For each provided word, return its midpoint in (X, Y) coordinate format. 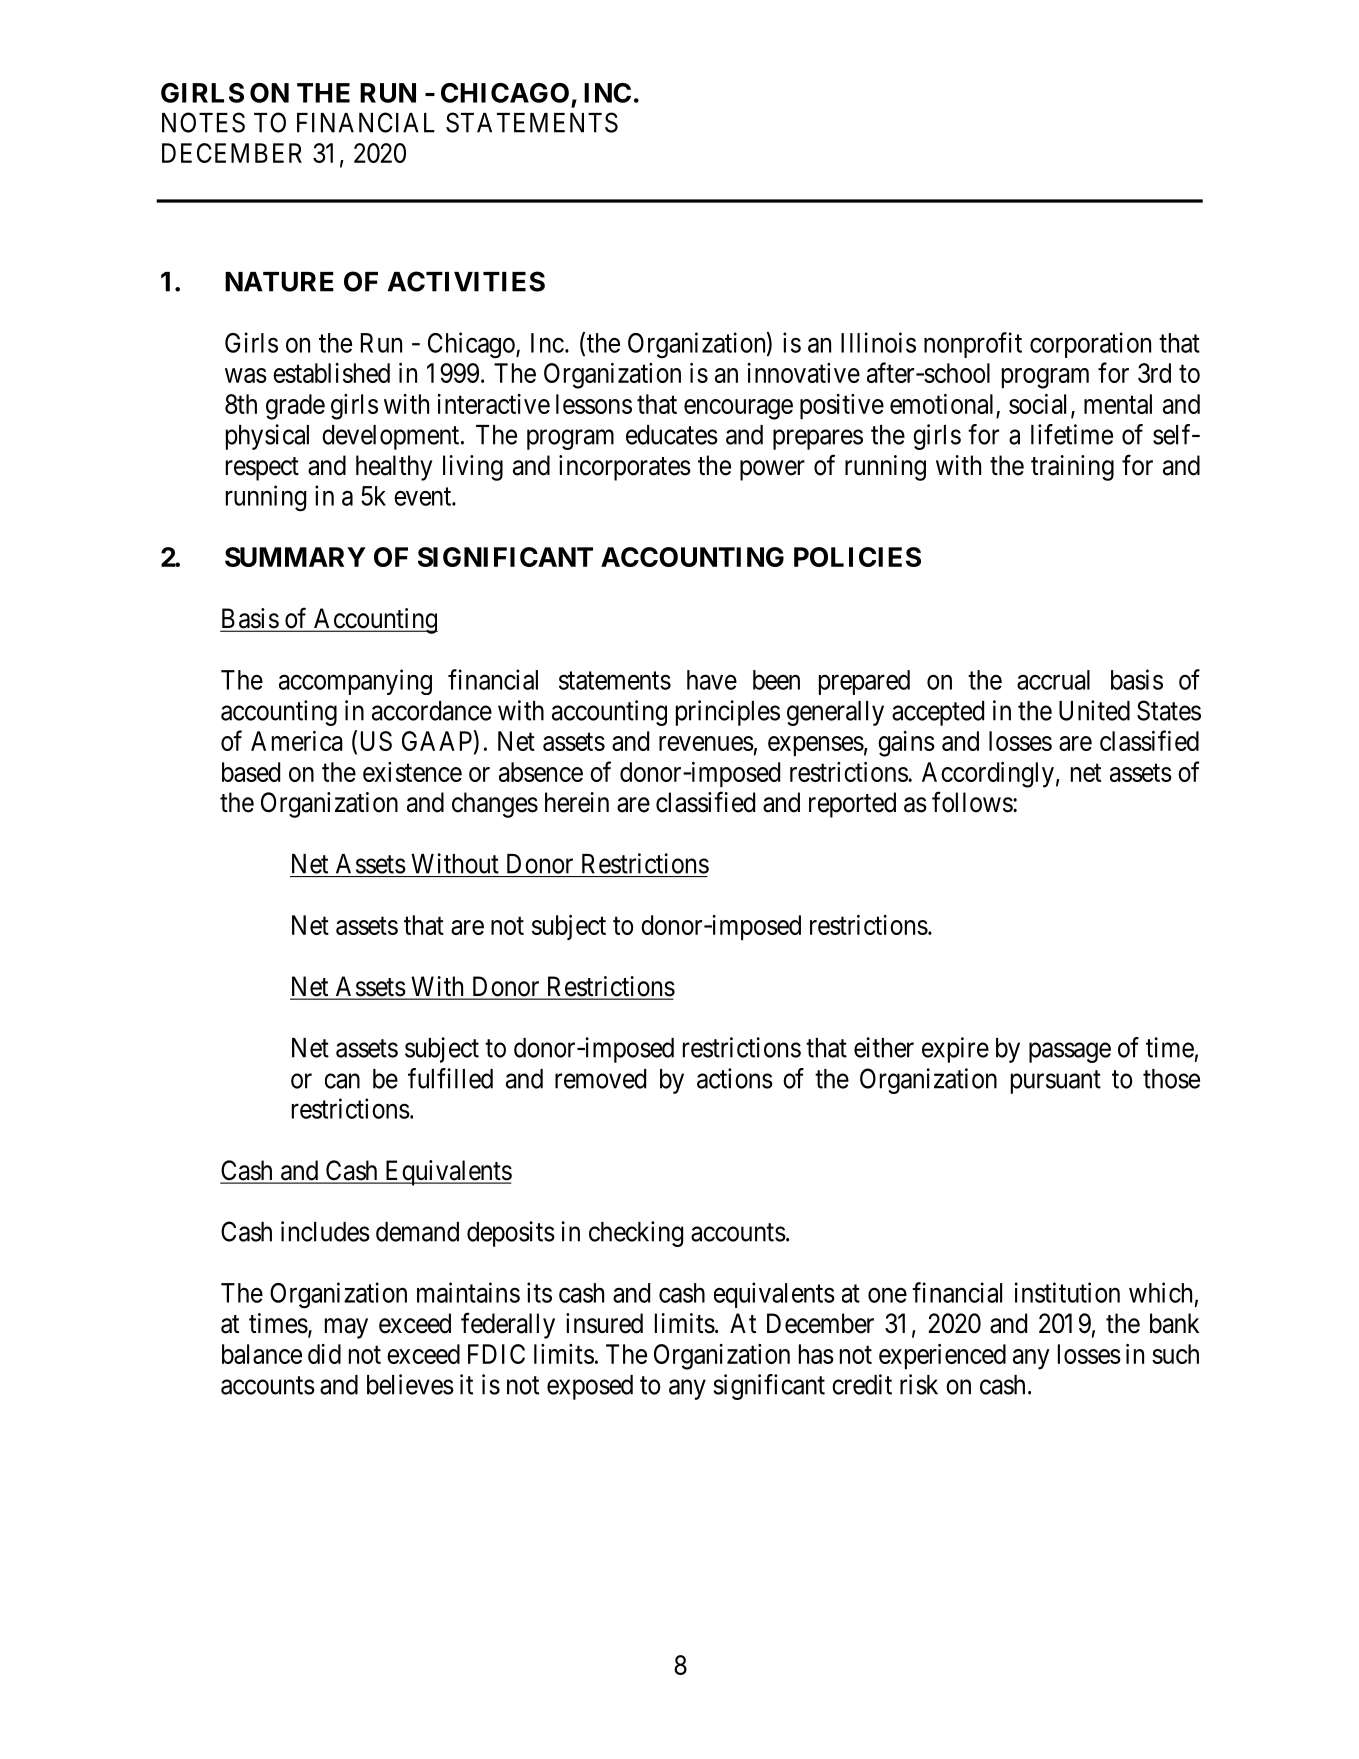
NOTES (203, 122)
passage (1070, 1053)
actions (735, 1078)
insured (604, 1323)
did (324, 1354)
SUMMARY (295, 557)
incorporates (625, 468)
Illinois (878, 342)
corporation (1090, 345)
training (1072, 468)
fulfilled (450, 1078)
